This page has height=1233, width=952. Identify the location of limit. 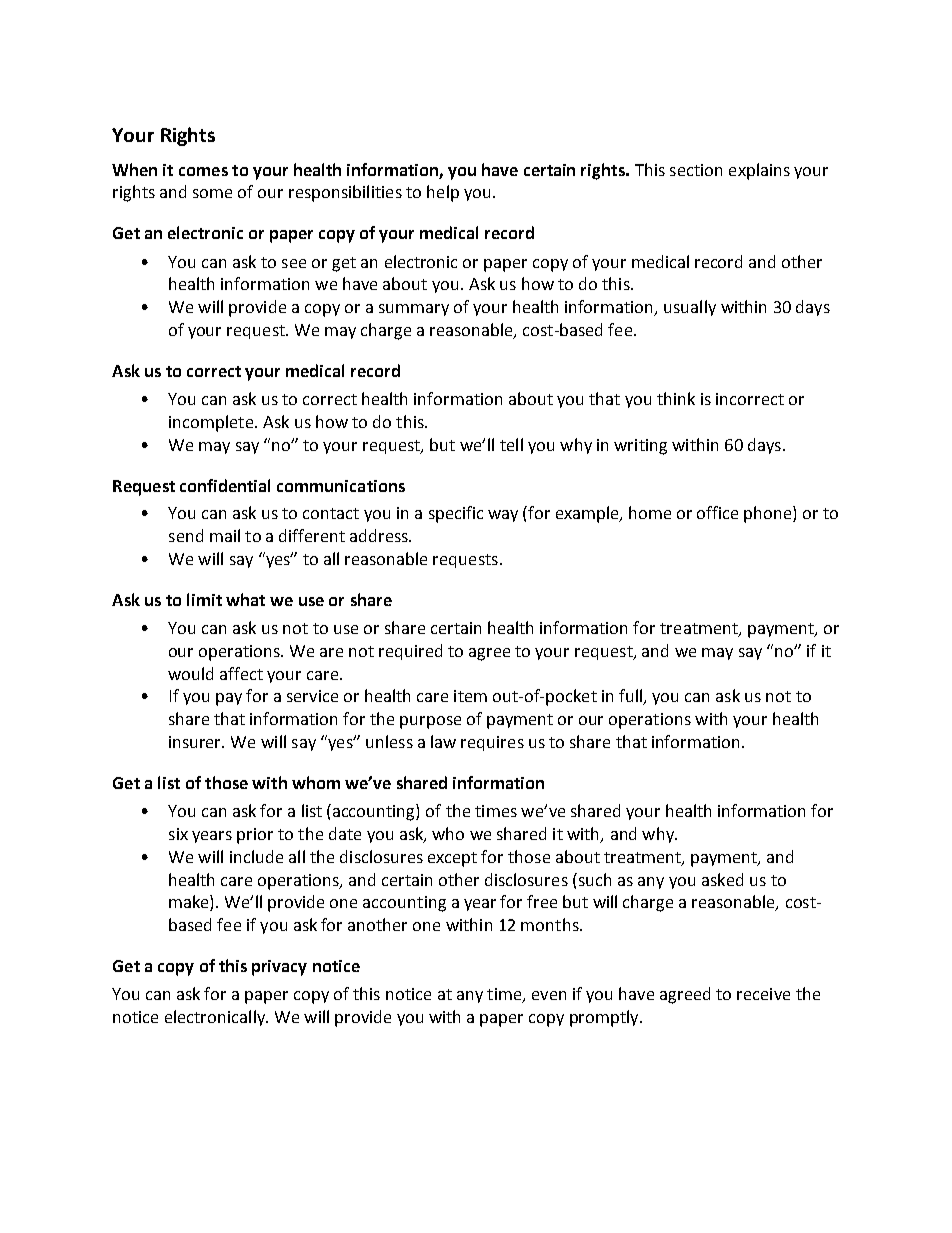
(204, 599).
